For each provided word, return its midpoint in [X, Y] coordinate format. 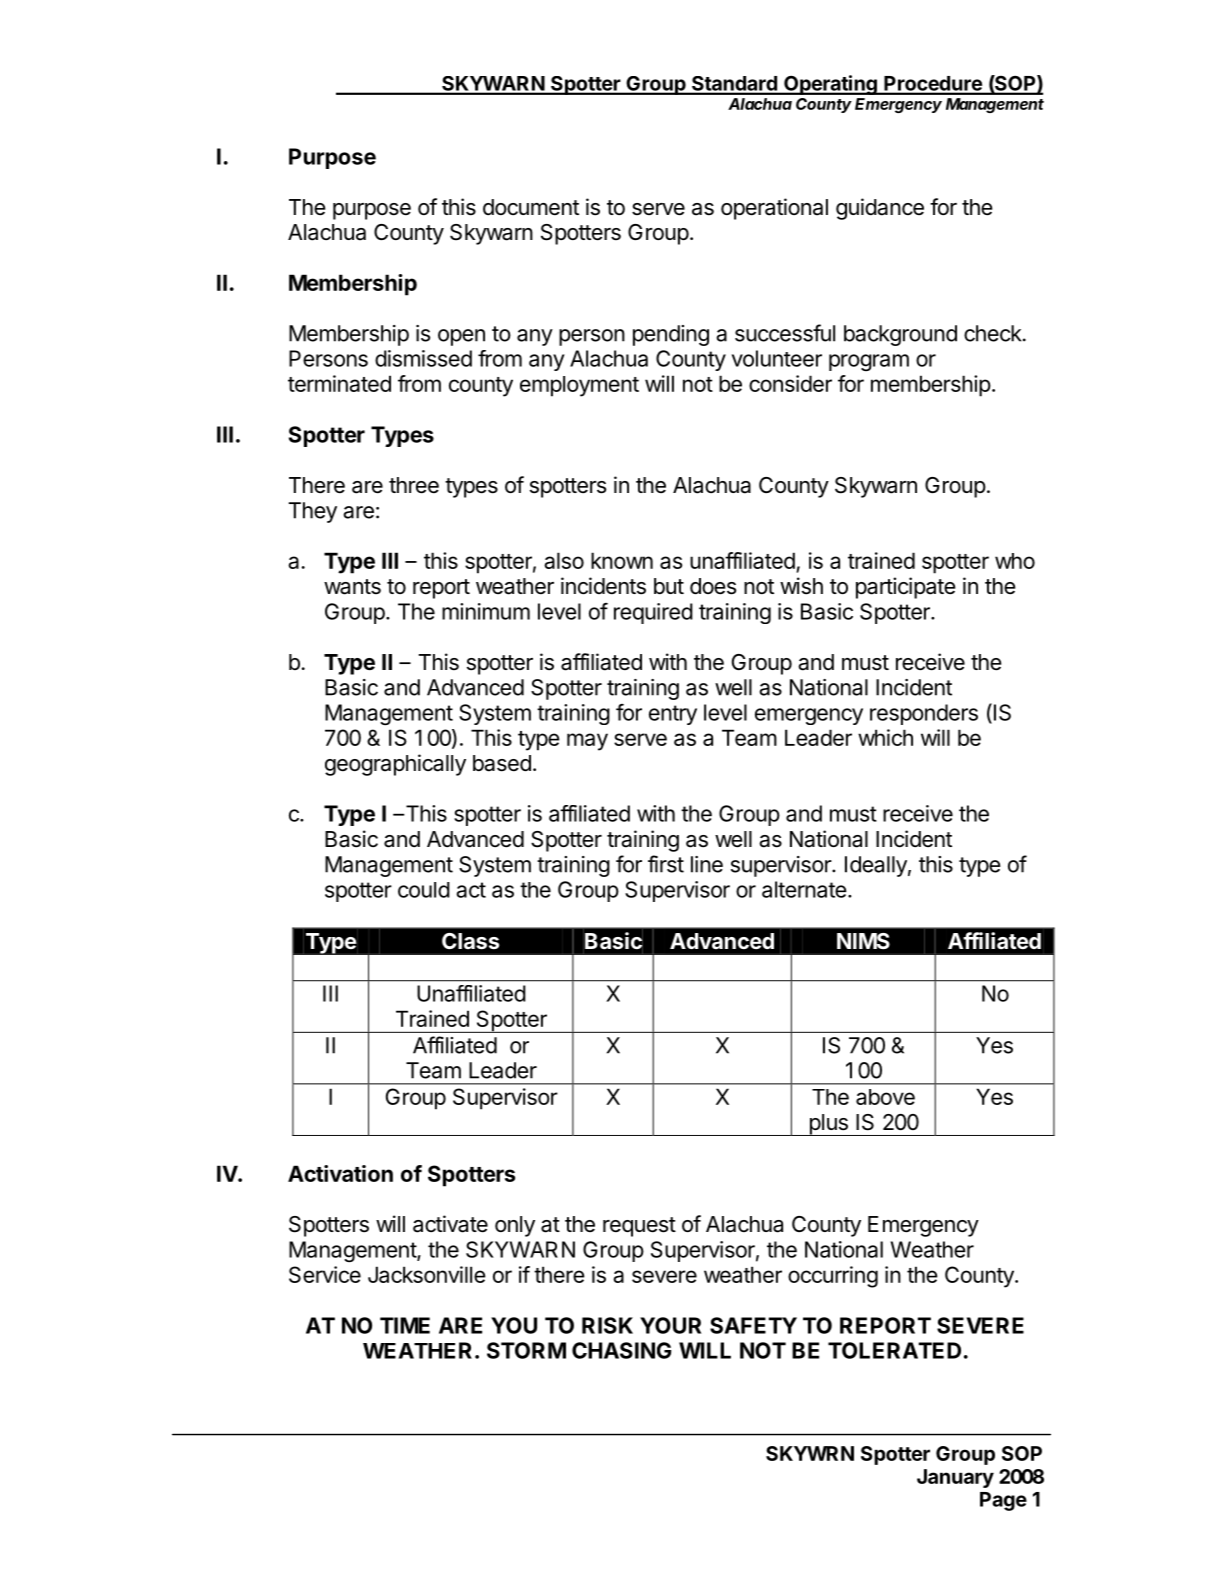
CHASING [621, 1350]
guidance [880, 209]
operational [774, 209]
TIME [405, 1325]
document [531, 207]
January [955, 1478]
